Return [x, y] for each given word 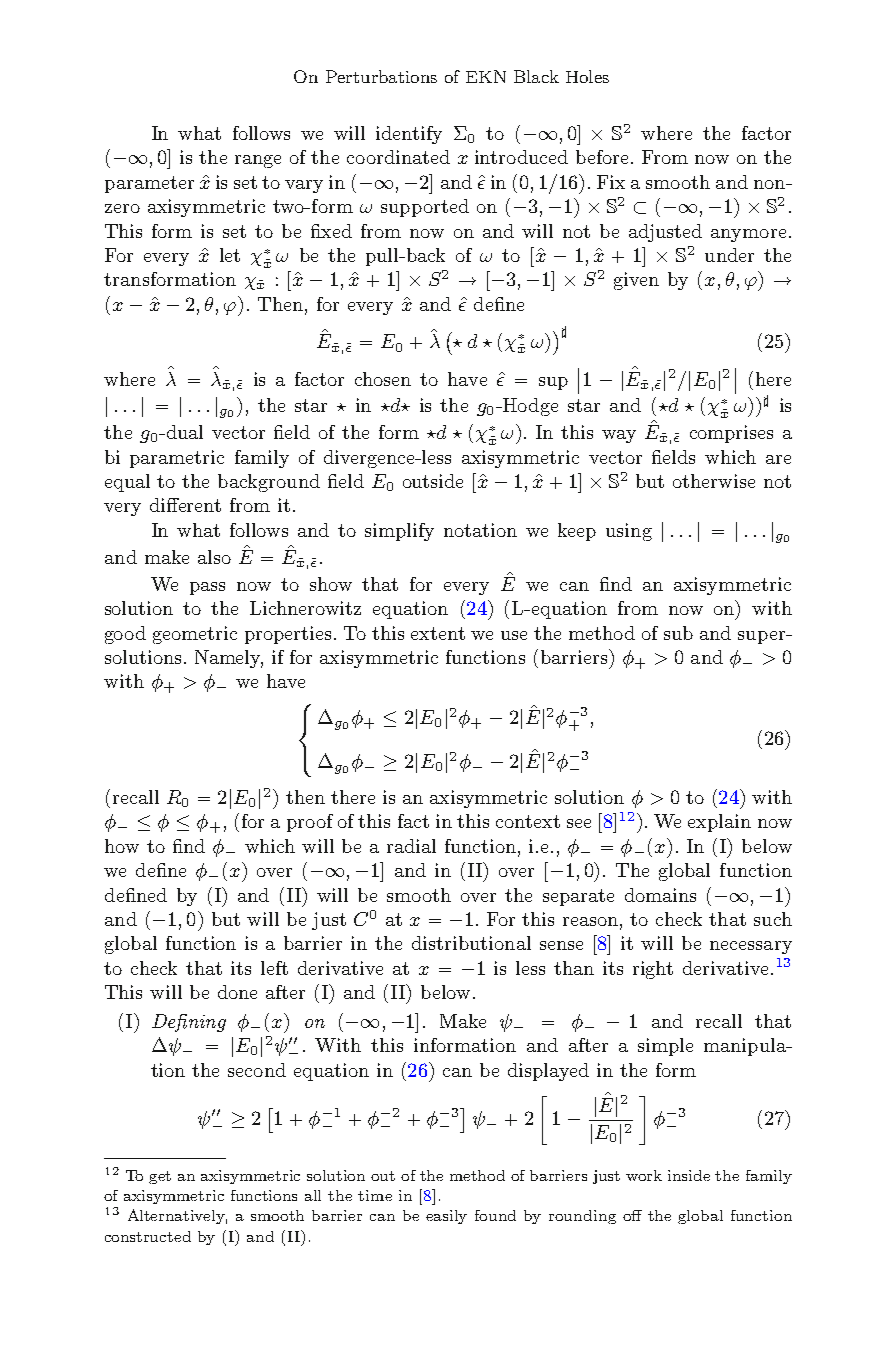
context [528, 821]
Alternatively [177, 1216]
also [214, 557]
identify [409, 135]
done [237, 992]
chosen [383, 379]
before [604, 157]
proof [310, 823]
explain [719, 823]
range [258, 161]
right [653, 970]
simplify [399, 532]
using [629, 532]
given [636, 281]
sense [561, 945]
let [230, 255]
